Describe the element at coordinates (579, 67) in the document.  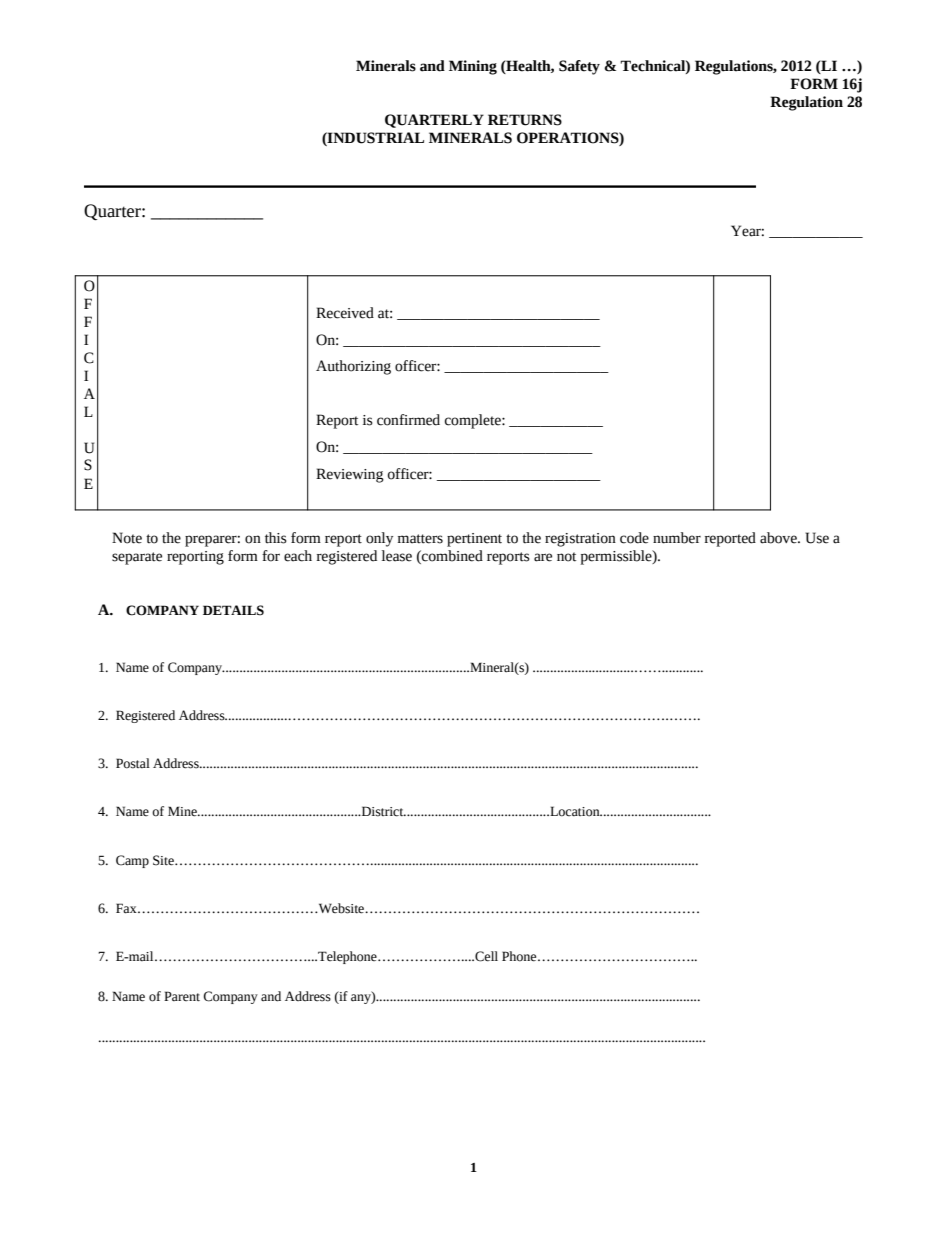
I see `Safety` at that location.
